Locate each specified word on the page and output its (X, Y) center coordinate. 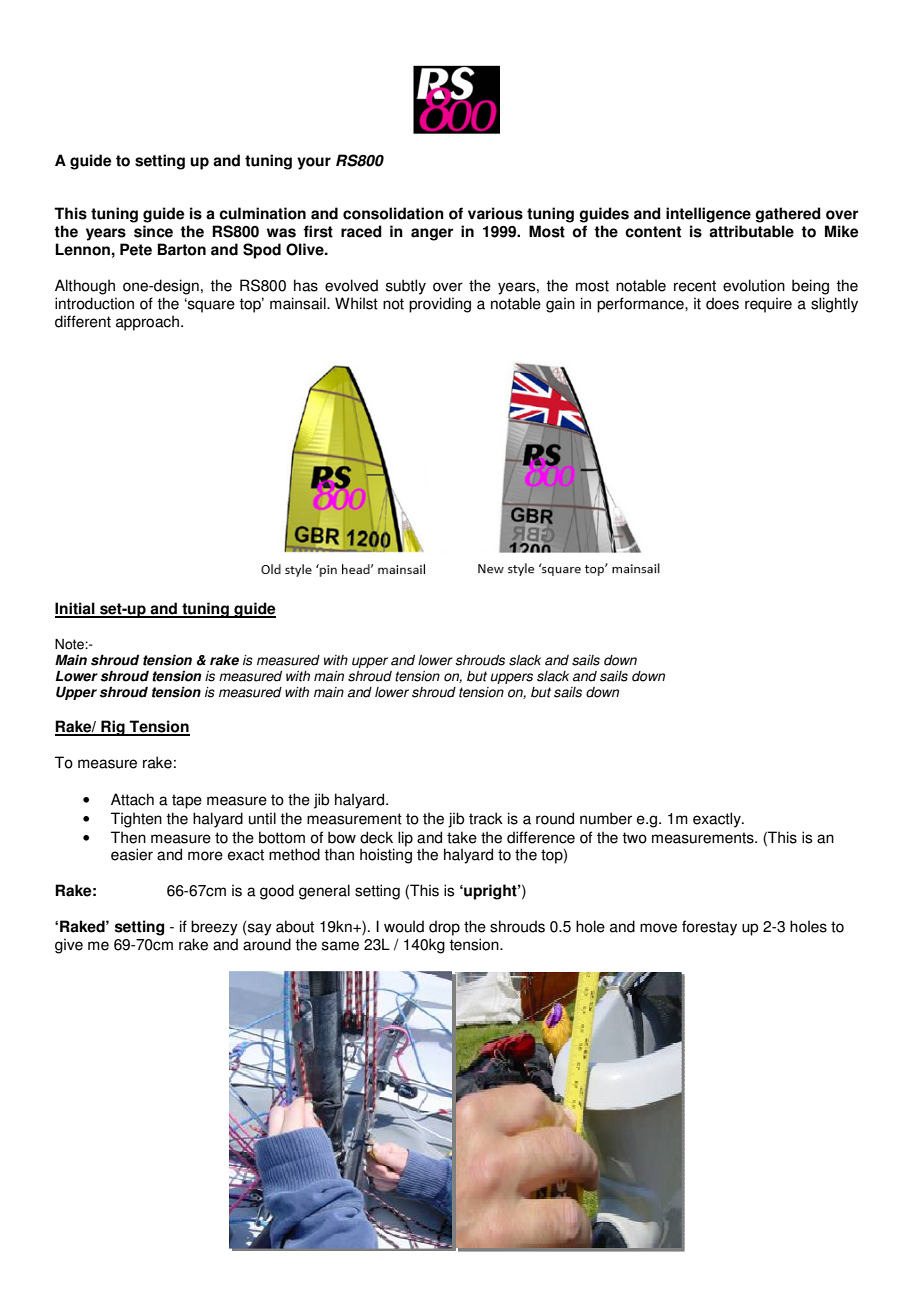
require (768, 305)
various (495, 213)
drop (444, 928)
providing (440, 305)
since (153, 231)
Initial (76, 609)
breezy (214, 928)
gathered (788, 215)
